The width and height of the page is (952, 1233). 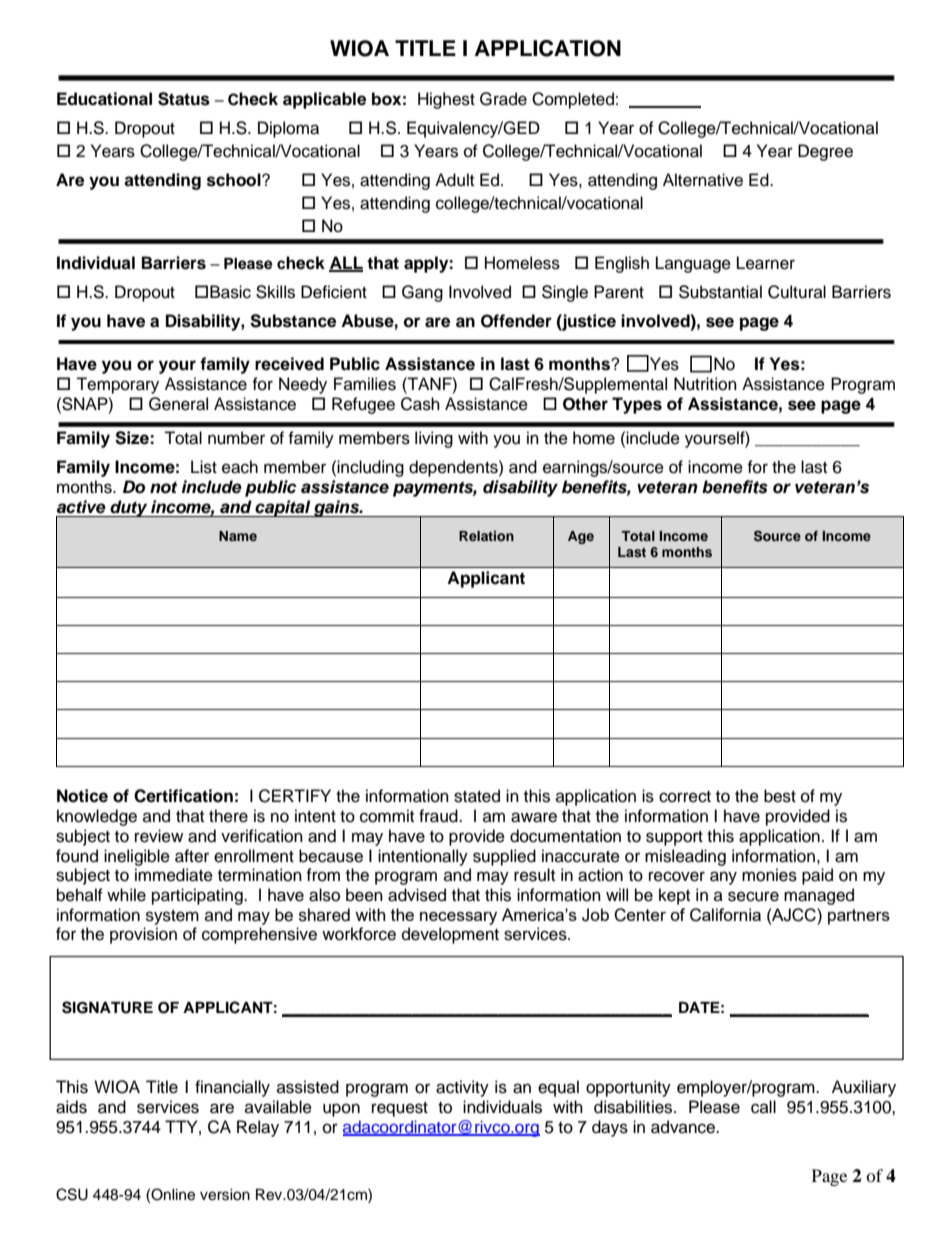 I want to click on Status, so click(x=184, y=99).
